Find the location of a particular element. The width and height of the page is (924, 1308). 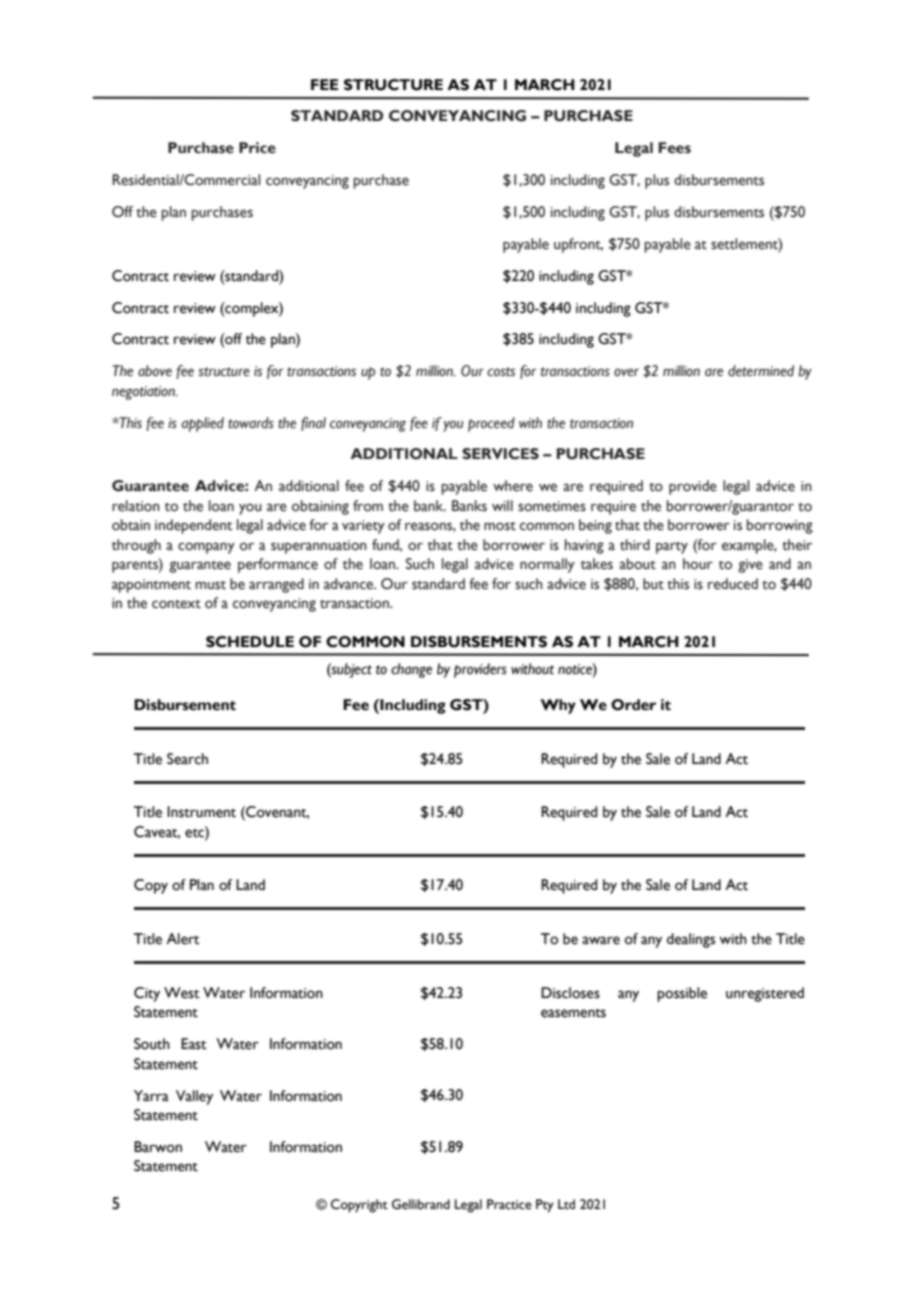

Alert is located at coordinates (183, 939).
